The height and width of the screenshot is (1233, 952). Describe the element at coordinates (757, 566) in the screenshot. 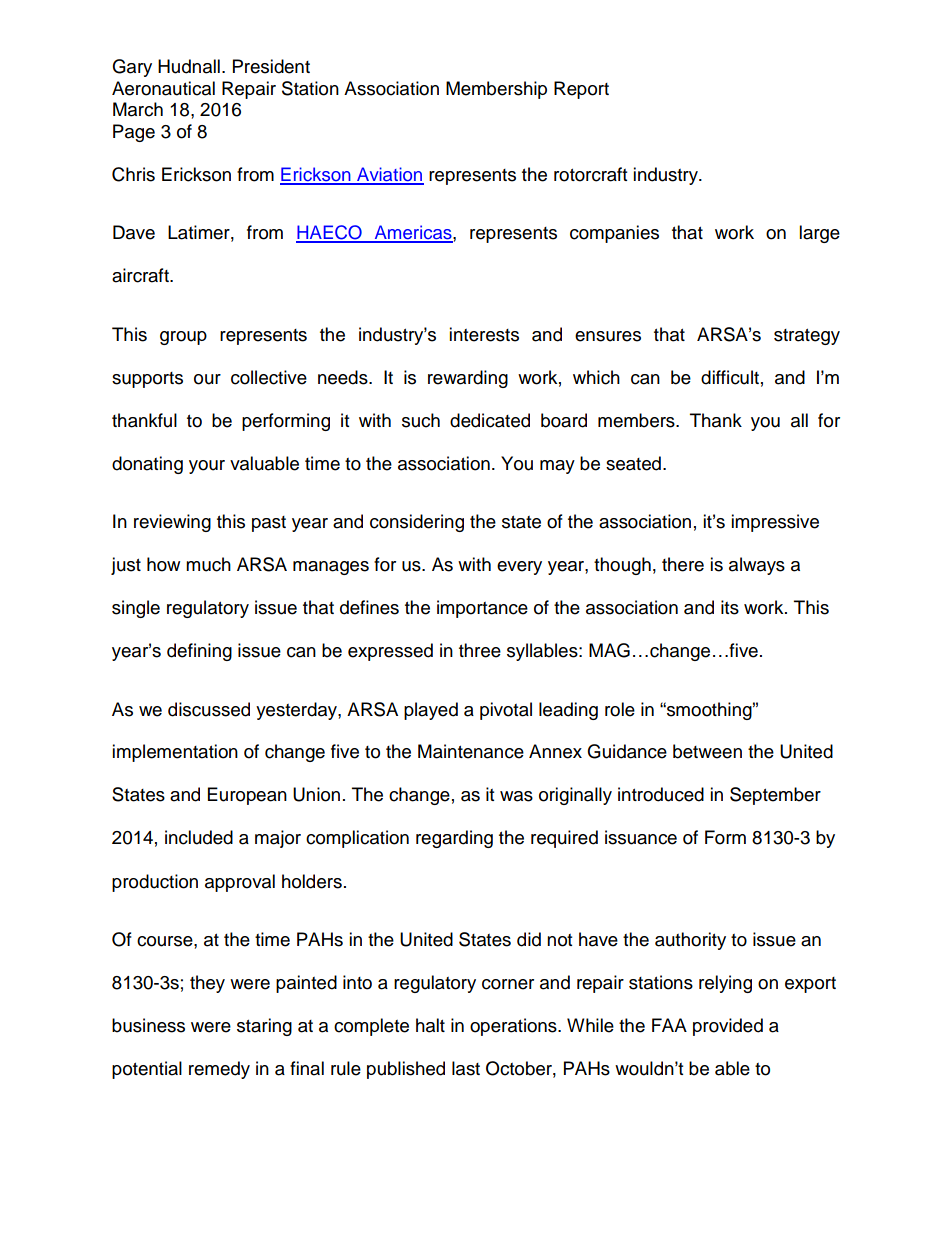

I see `always` at that location.
